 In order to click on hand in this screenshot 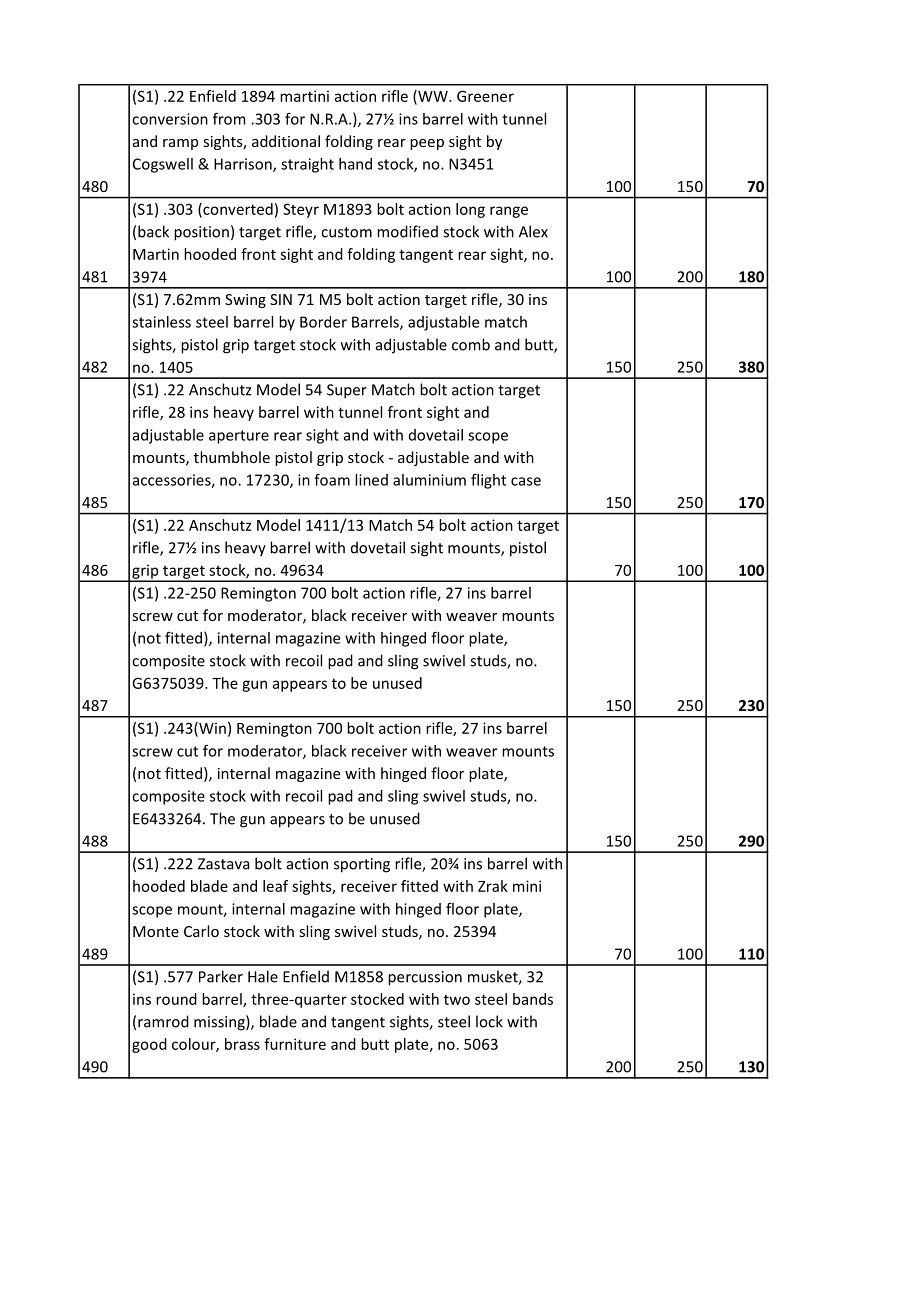, I will do `click(355, 164)`.
